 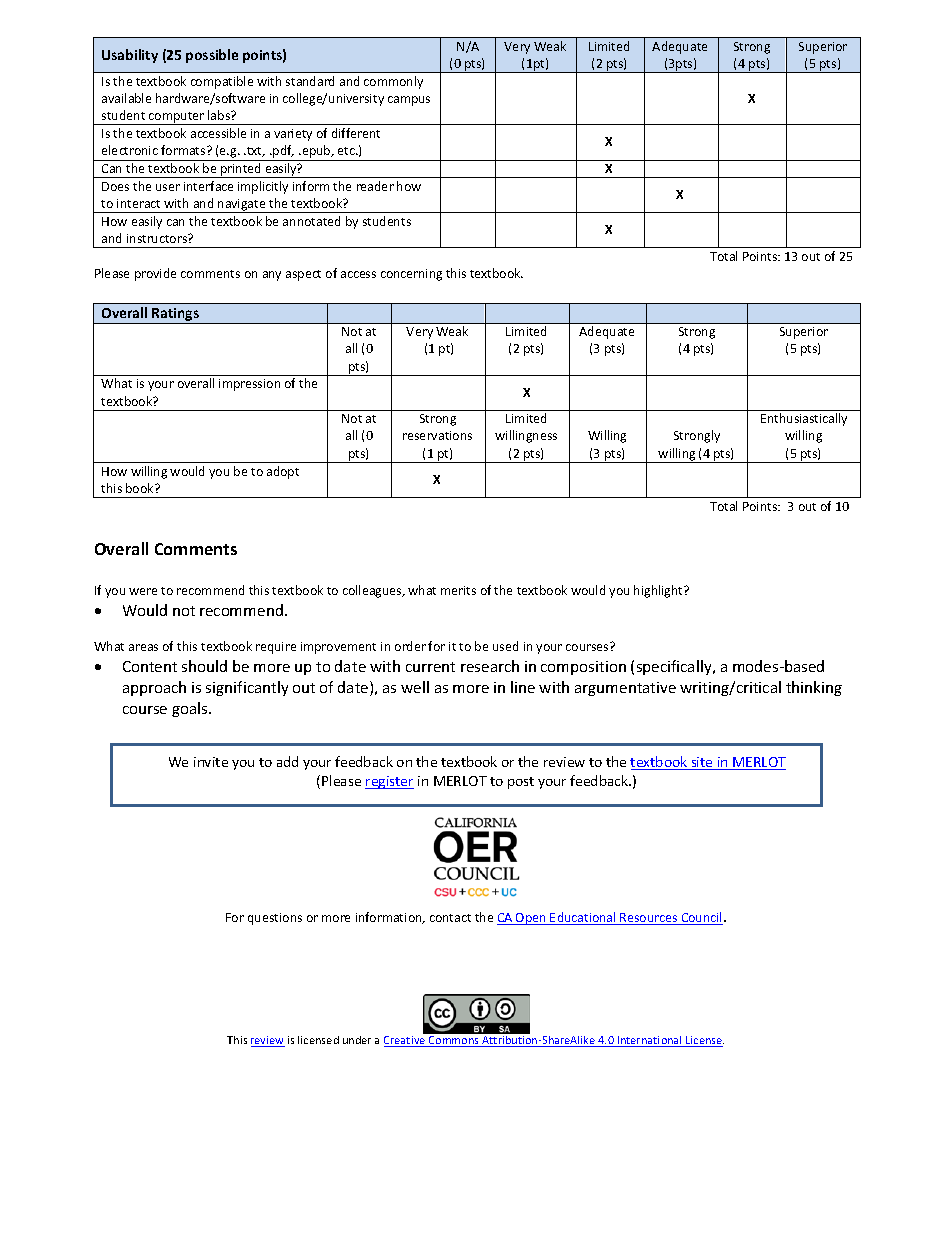 I want to click on compatible, so click(x=222, y=82).
